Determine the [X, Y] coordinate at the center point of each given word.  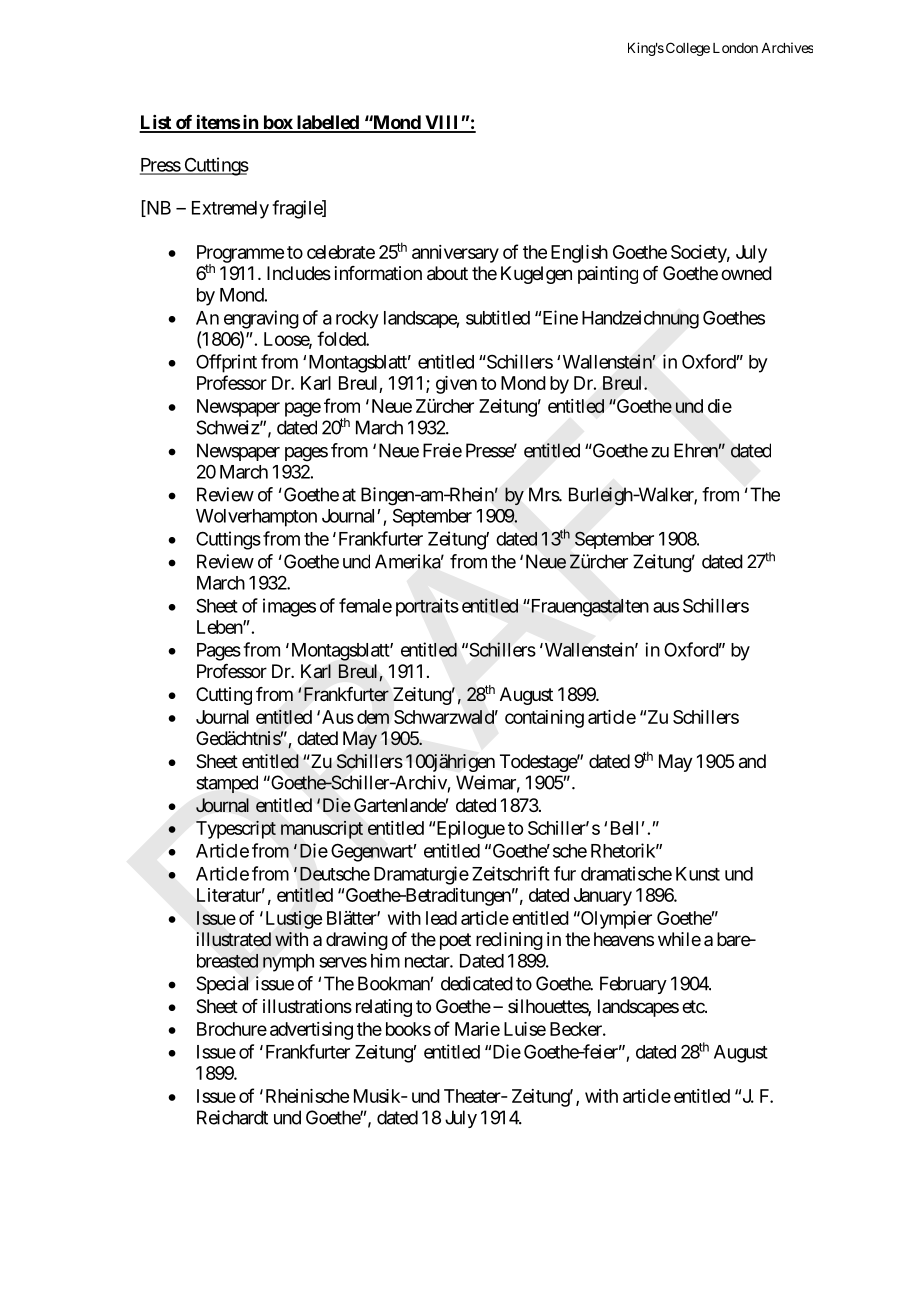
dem [373, 717]
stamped [227, 784]
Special [222, 985]
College [688, 49]
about [447, 273]
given [456, 385]
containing [544, 719]
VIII [442, 123]
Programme [240, 255]
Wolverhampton [256, 518]
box [277, 123]
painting [608, 275]
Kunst [698, 874]
